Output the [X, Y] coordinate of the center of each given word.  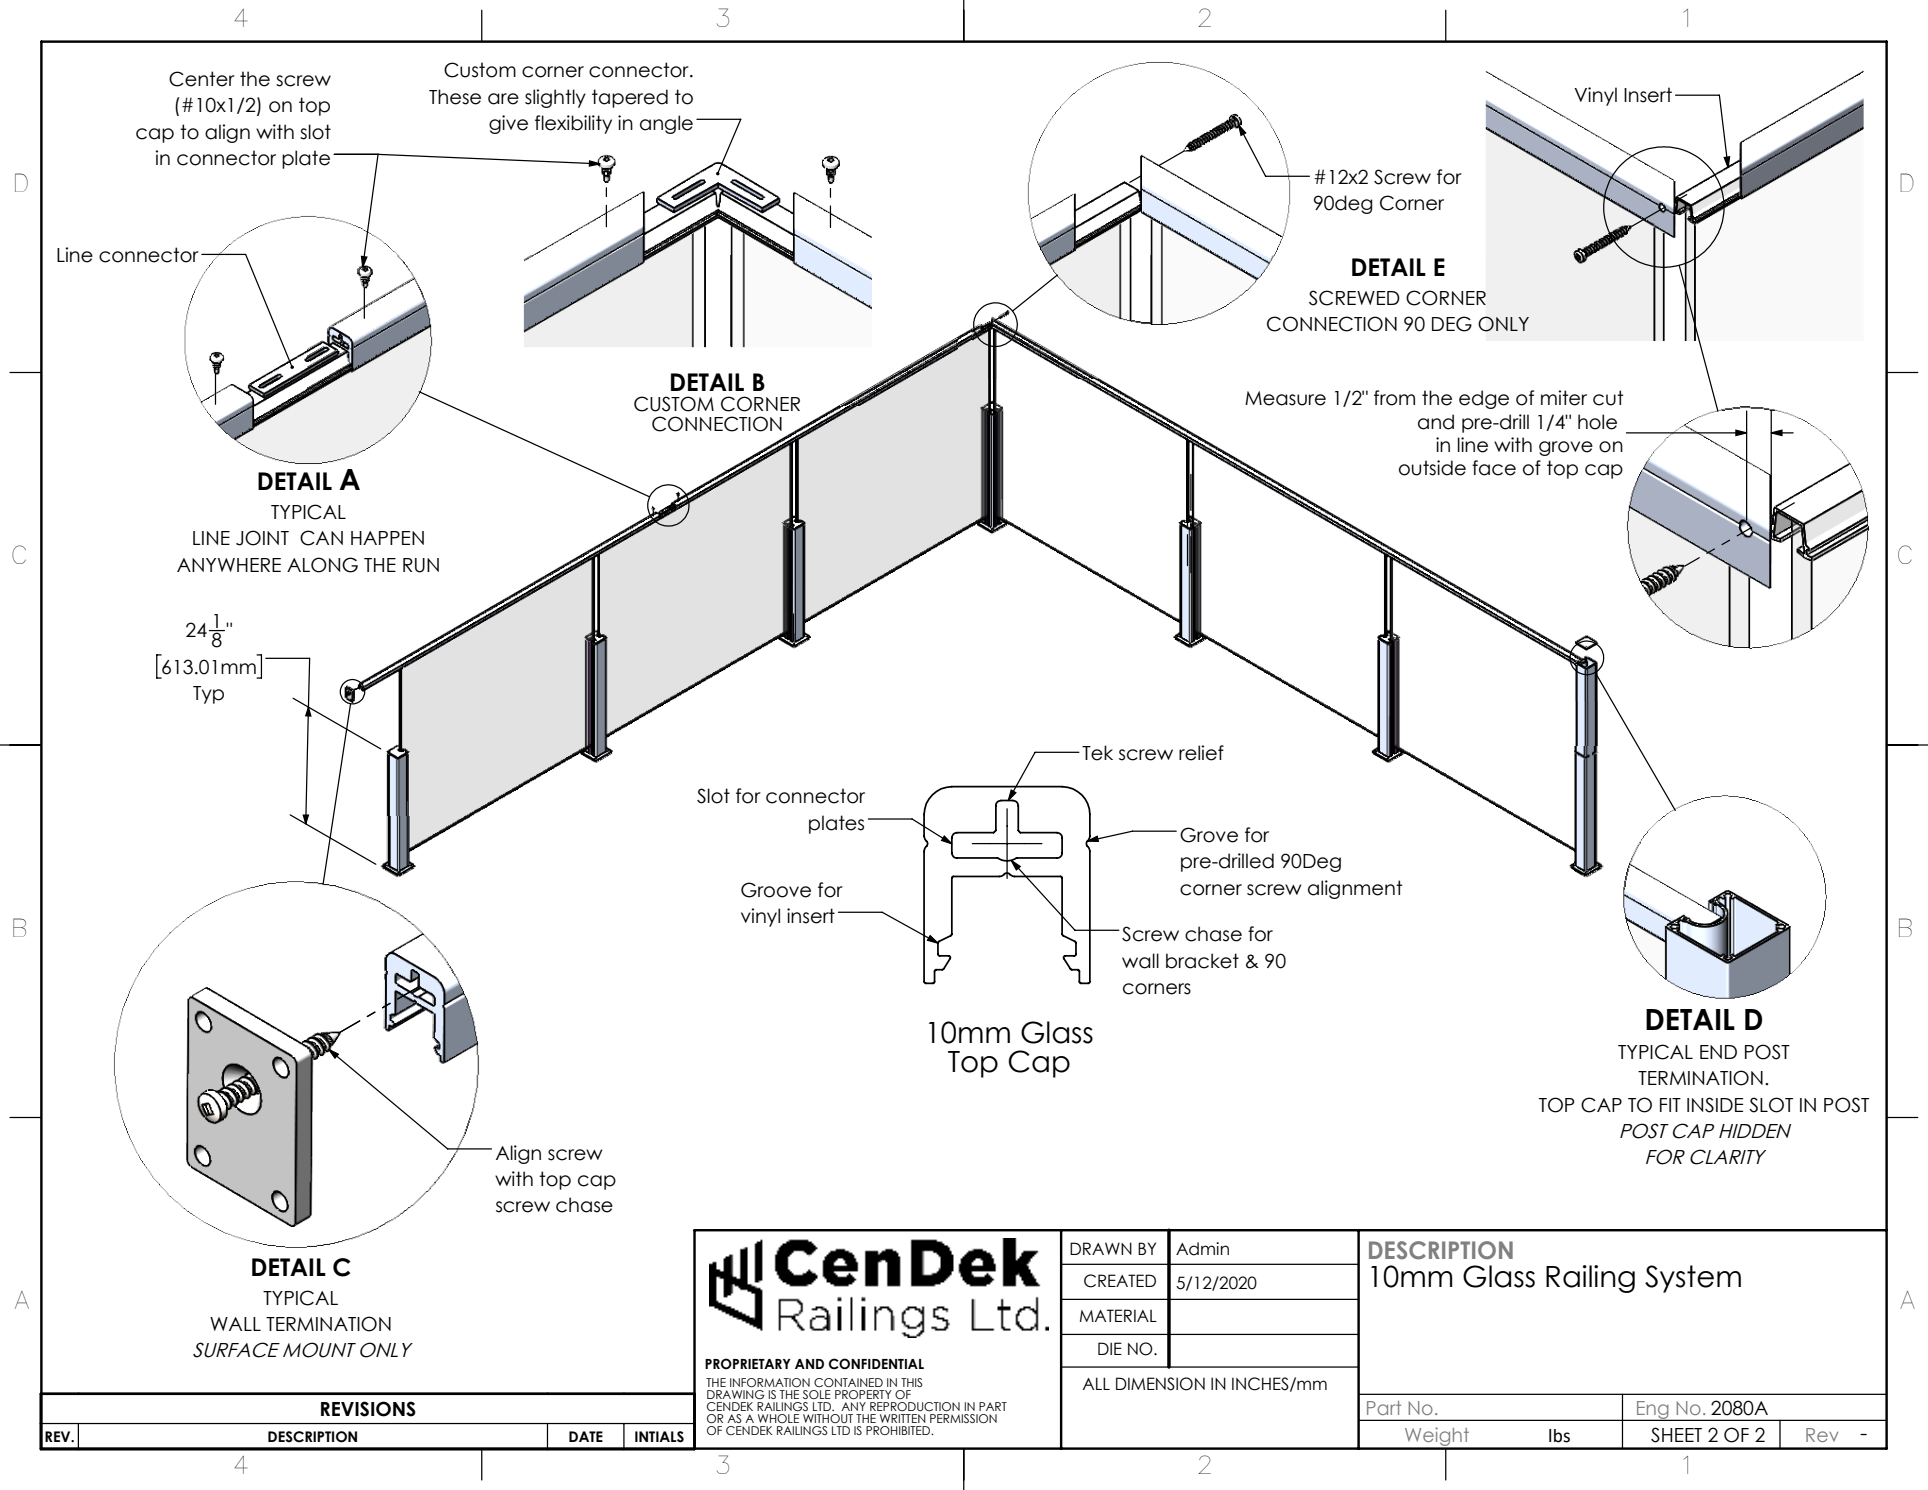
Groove [776, 890]
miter [1564, 398]
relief [1201, 753]
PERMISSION [963, 1418]
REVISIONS [368, 1409]
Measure [1285, 398]
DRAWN [1101, 1248]
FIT [1670, 1105]
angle [666, 124]
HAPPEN [387, 538]
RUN [421, 565]
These [455, 97]
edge [1484, 399]
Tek [1097, 753]
